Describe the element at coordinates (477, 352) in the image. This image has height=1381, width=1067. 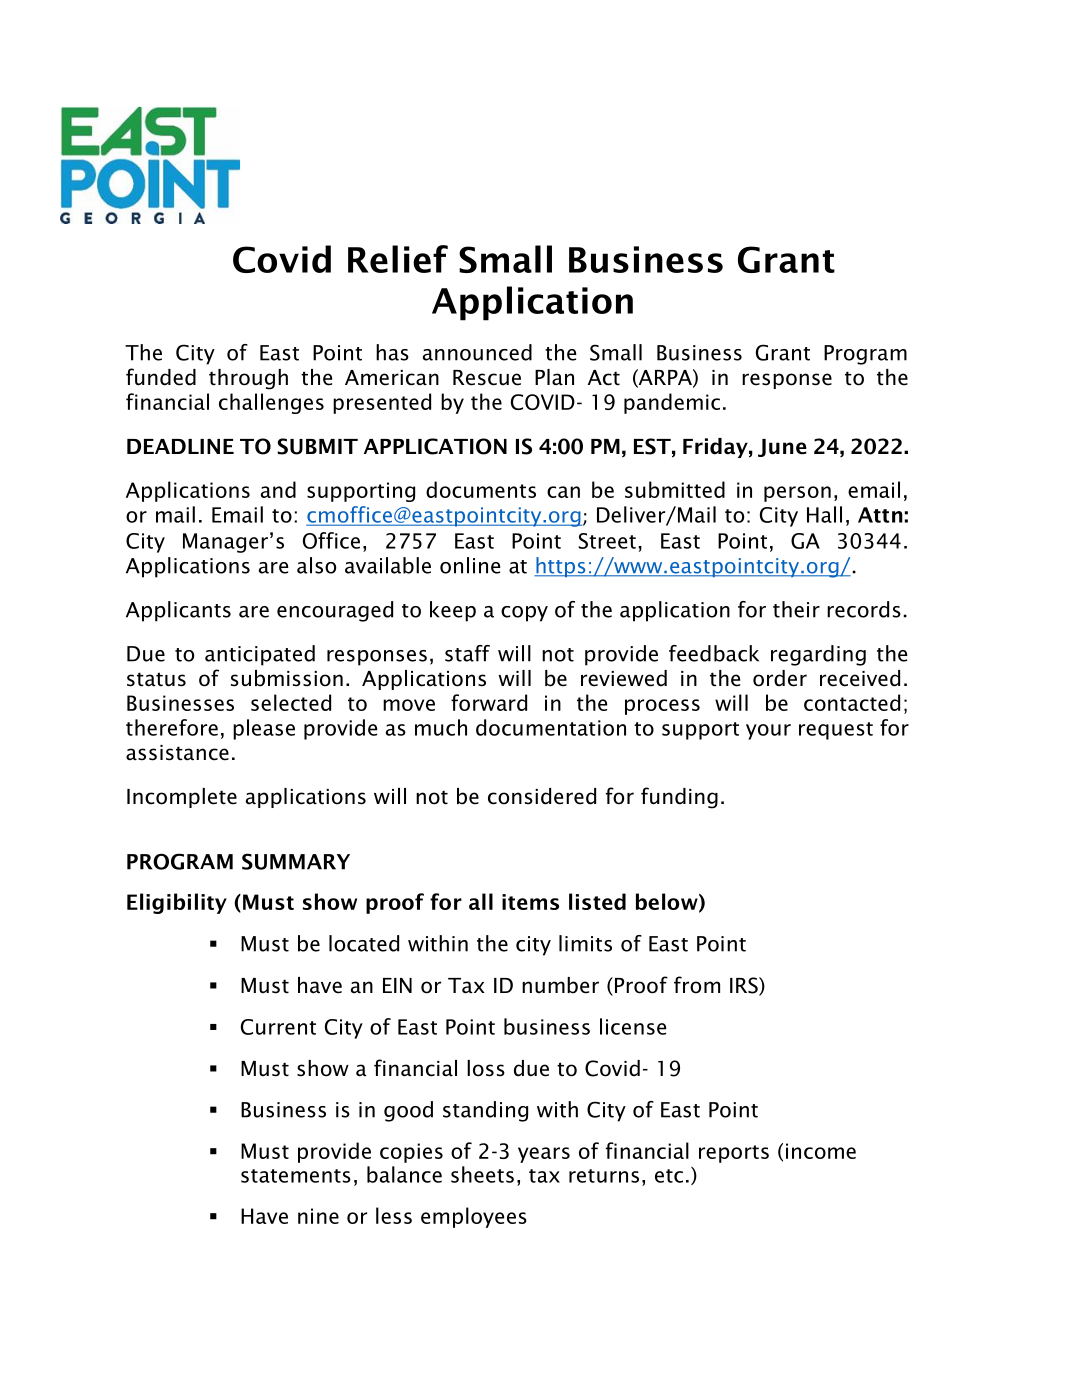
I see `announced` at that location.
